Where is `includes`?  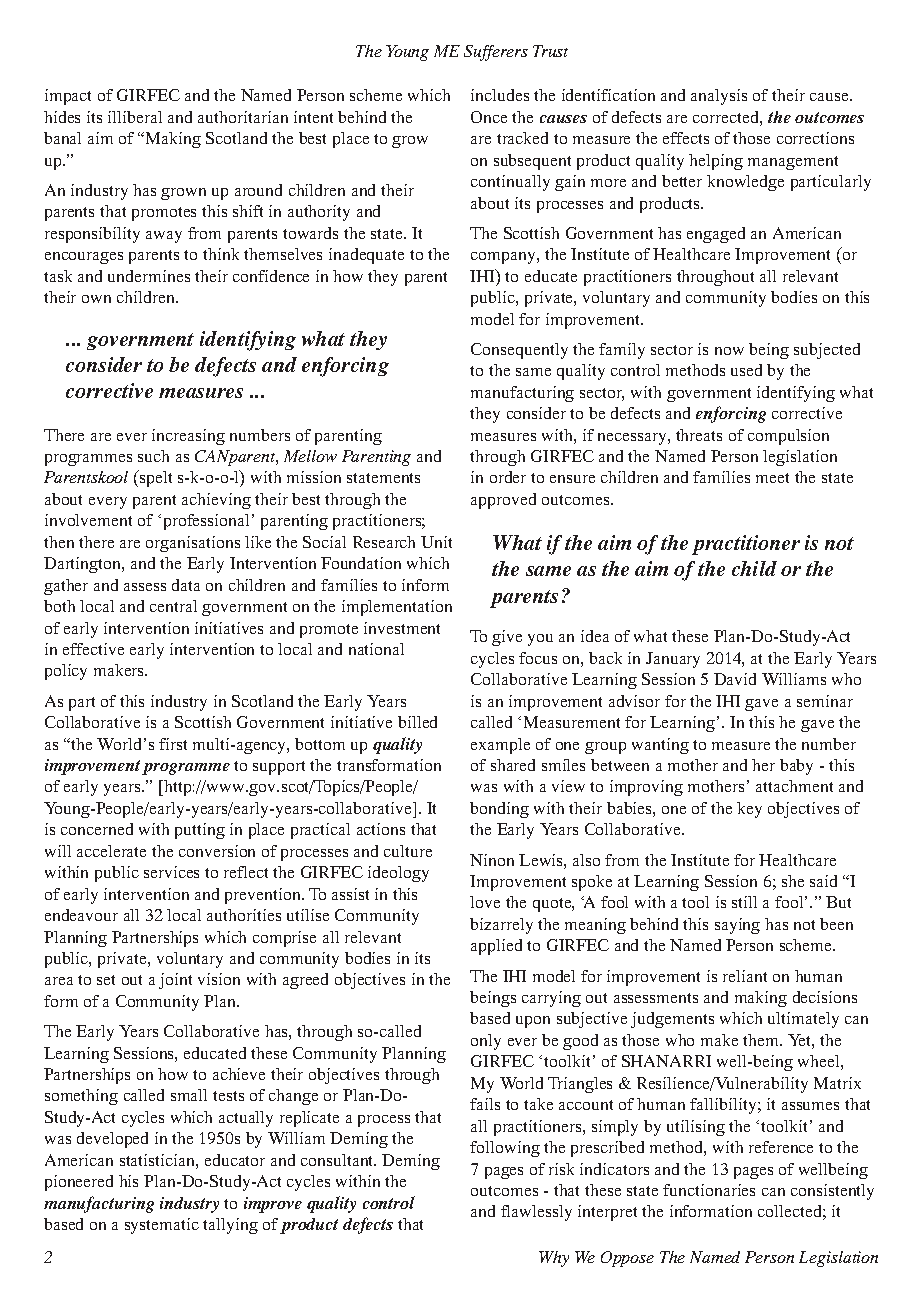 includes is located at coordinates (500, 95).
